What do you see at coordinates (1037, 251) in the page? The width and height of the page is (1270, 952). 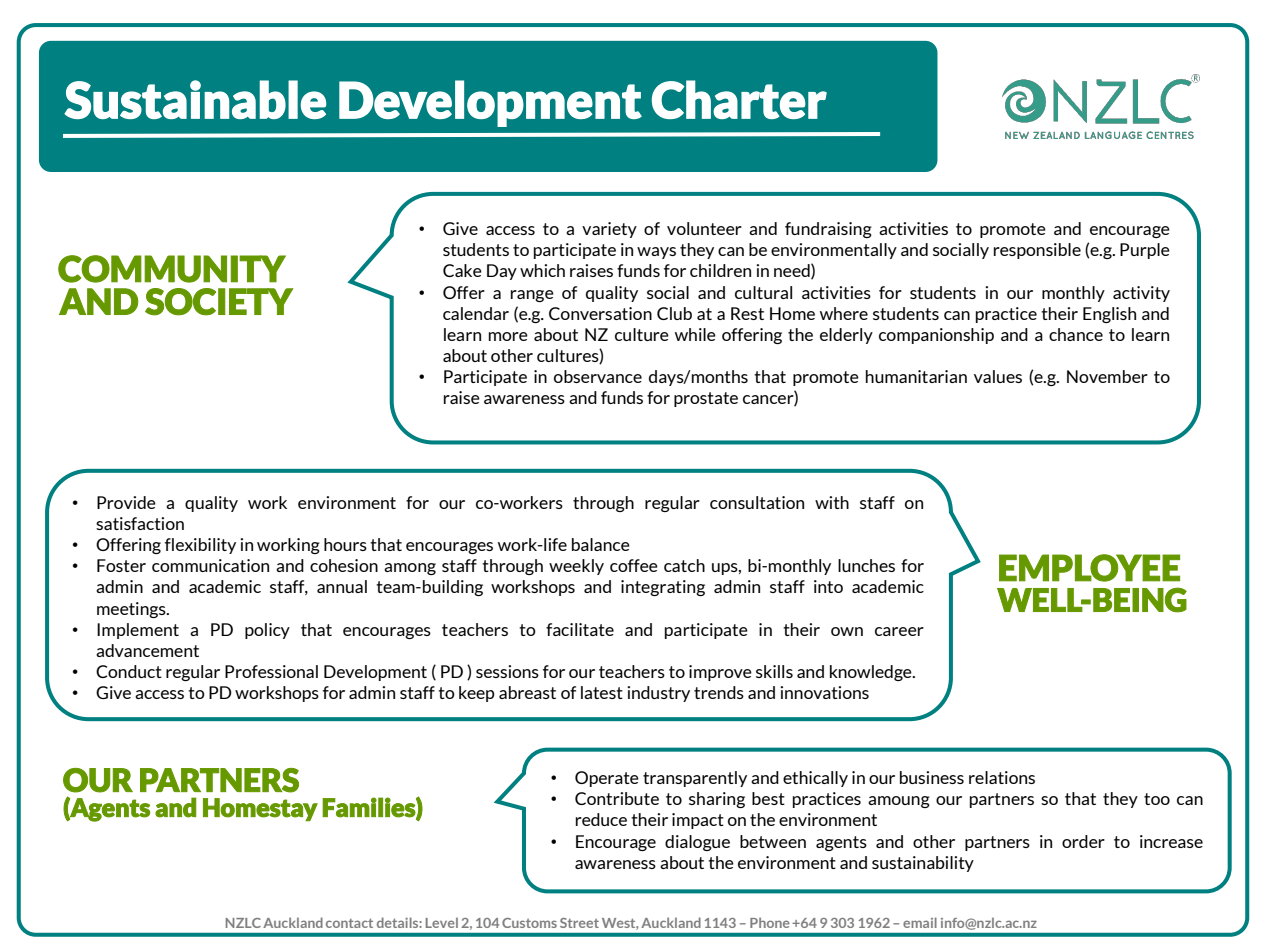 I see `responsible` at bounding box center [1037, 251].
